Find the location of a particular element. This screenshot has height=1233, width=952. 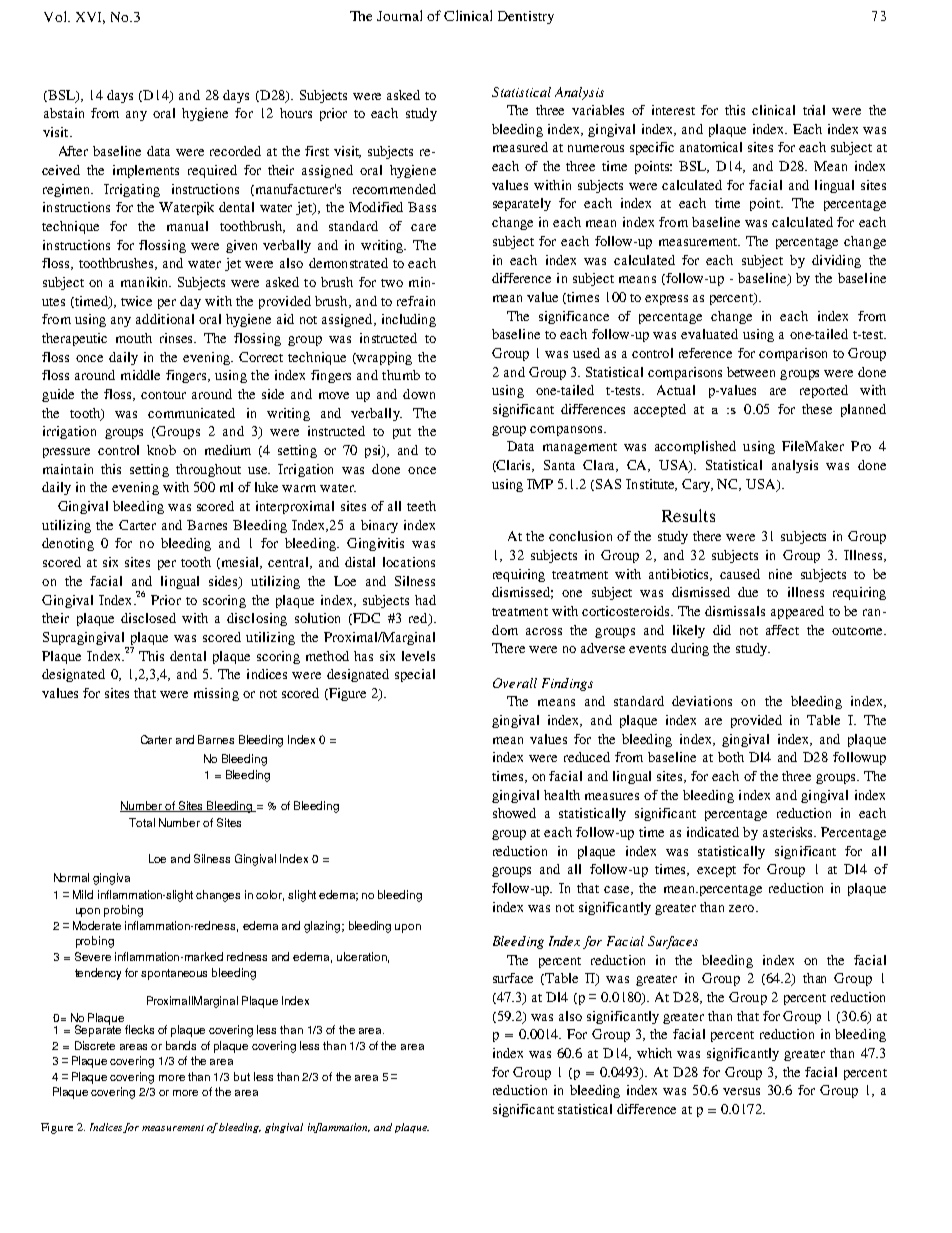

versus is located at coordinates (741, 1091).
